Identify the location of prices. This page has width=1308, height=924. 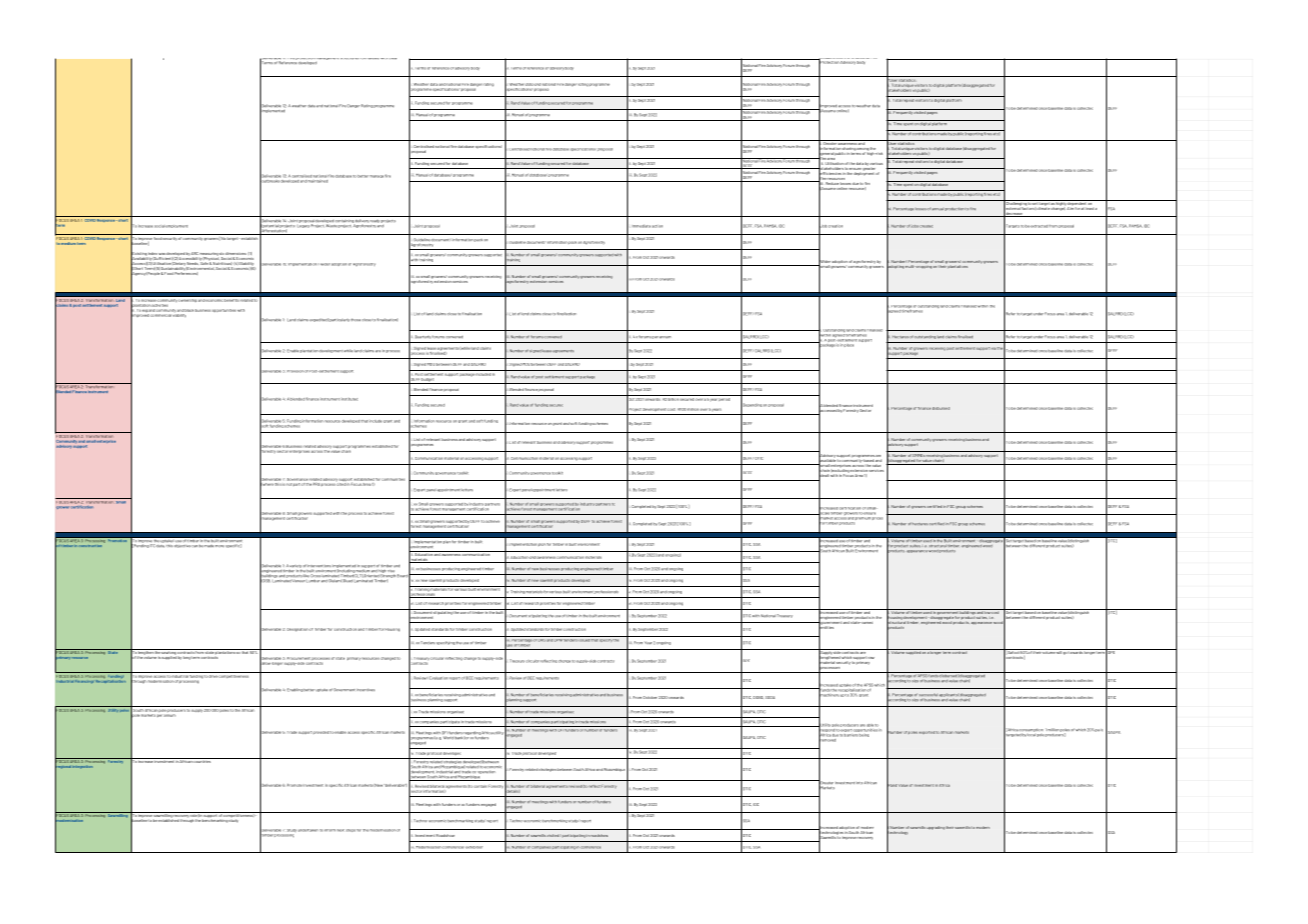
(877, 517).
